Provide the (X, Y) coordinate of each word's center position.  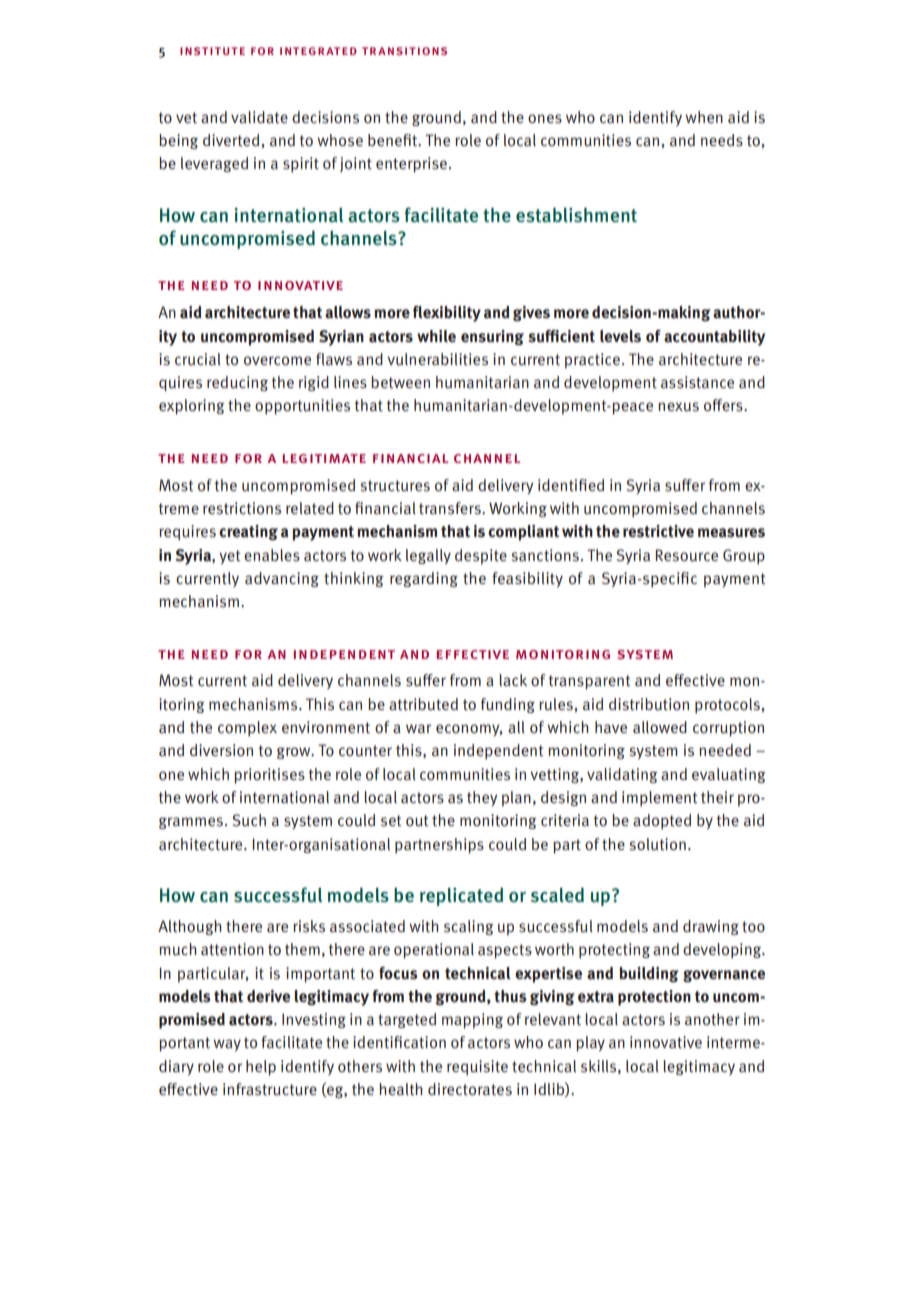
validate (259, 117)
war (418, 729)
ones (545, 119)
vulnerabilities (437, 359)
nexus (678, 407)
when (704, 117)
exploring (192, 407)
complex (247, 729)
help (261, 1068)
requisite (477, 1067)
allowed (660, 727)
